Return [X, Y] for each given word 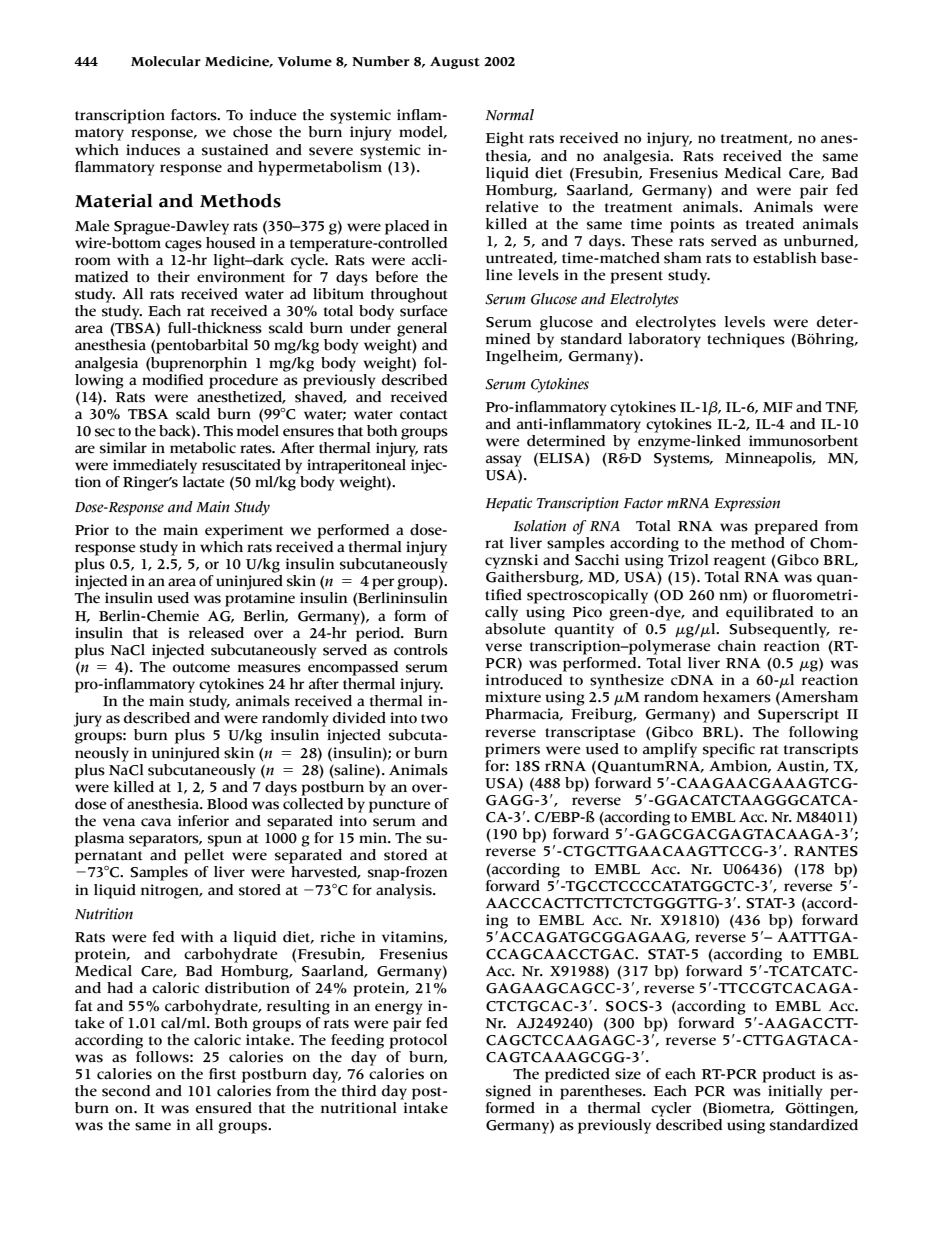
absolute [515, 627]
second [126, 1091]
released [216, 633]
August [455, 63]
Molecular [166, 61]
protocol [418, 1040]
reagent [740, 562]
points [692, 225]
